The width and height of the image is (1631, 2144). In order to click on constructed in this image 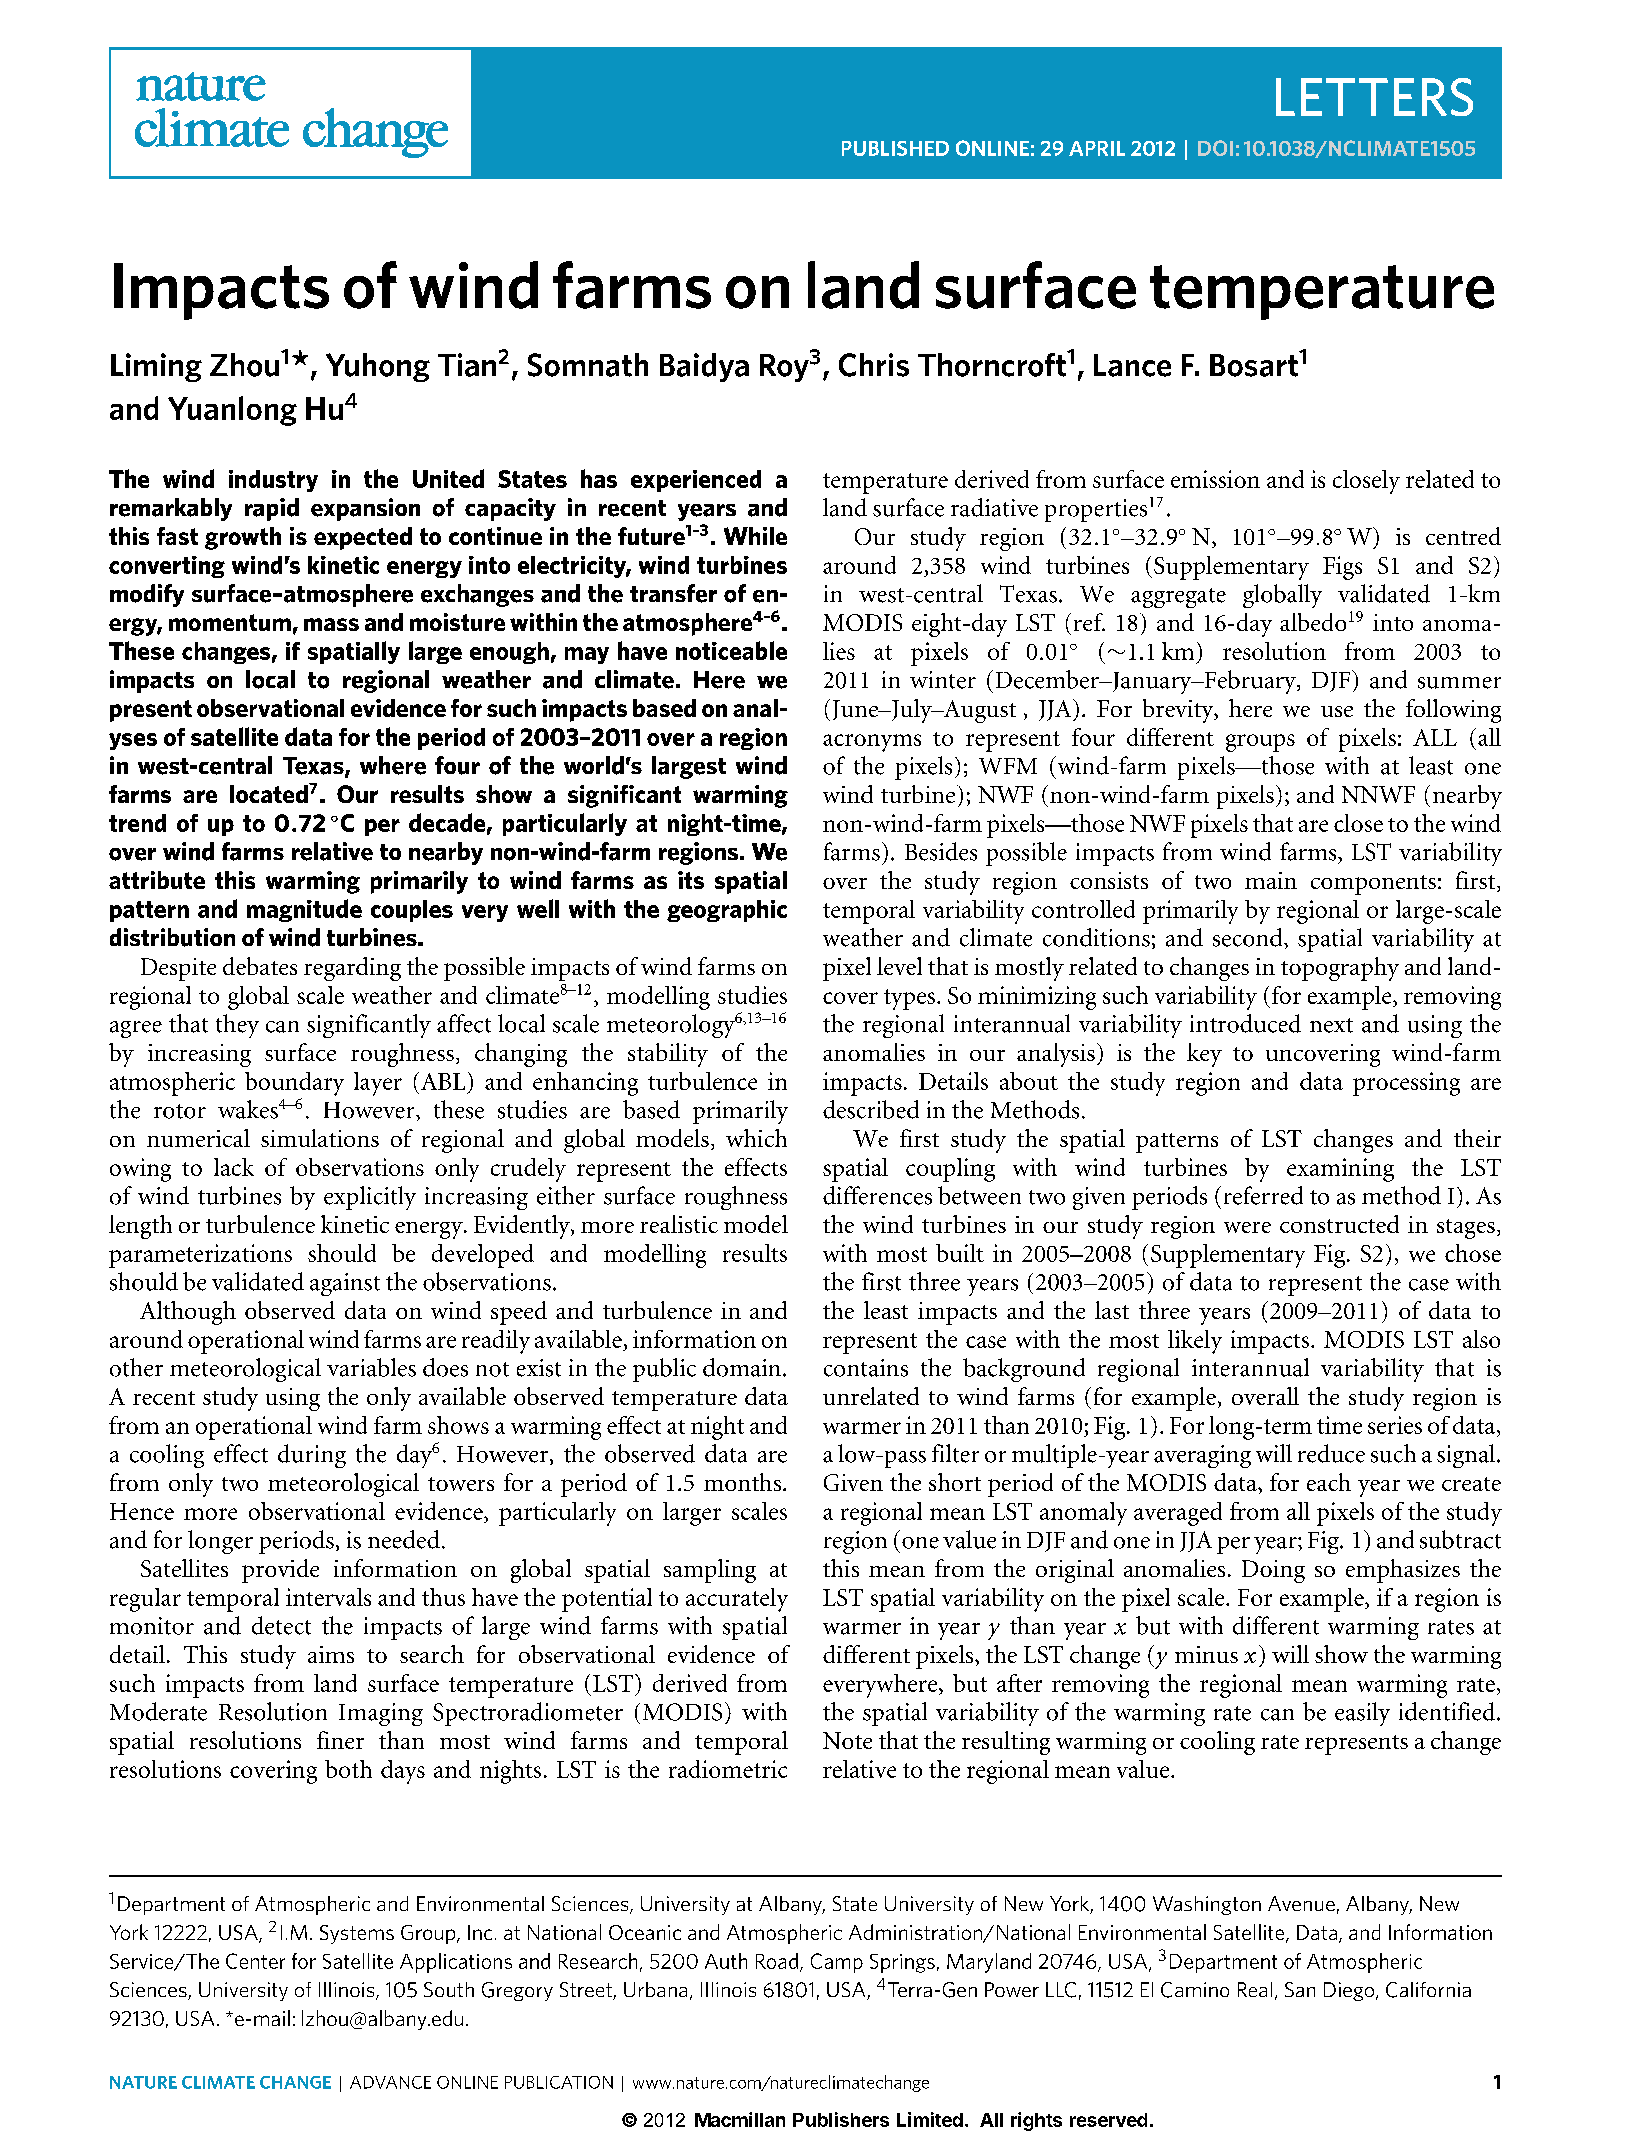, I will do `click(1339, 1224)`.
